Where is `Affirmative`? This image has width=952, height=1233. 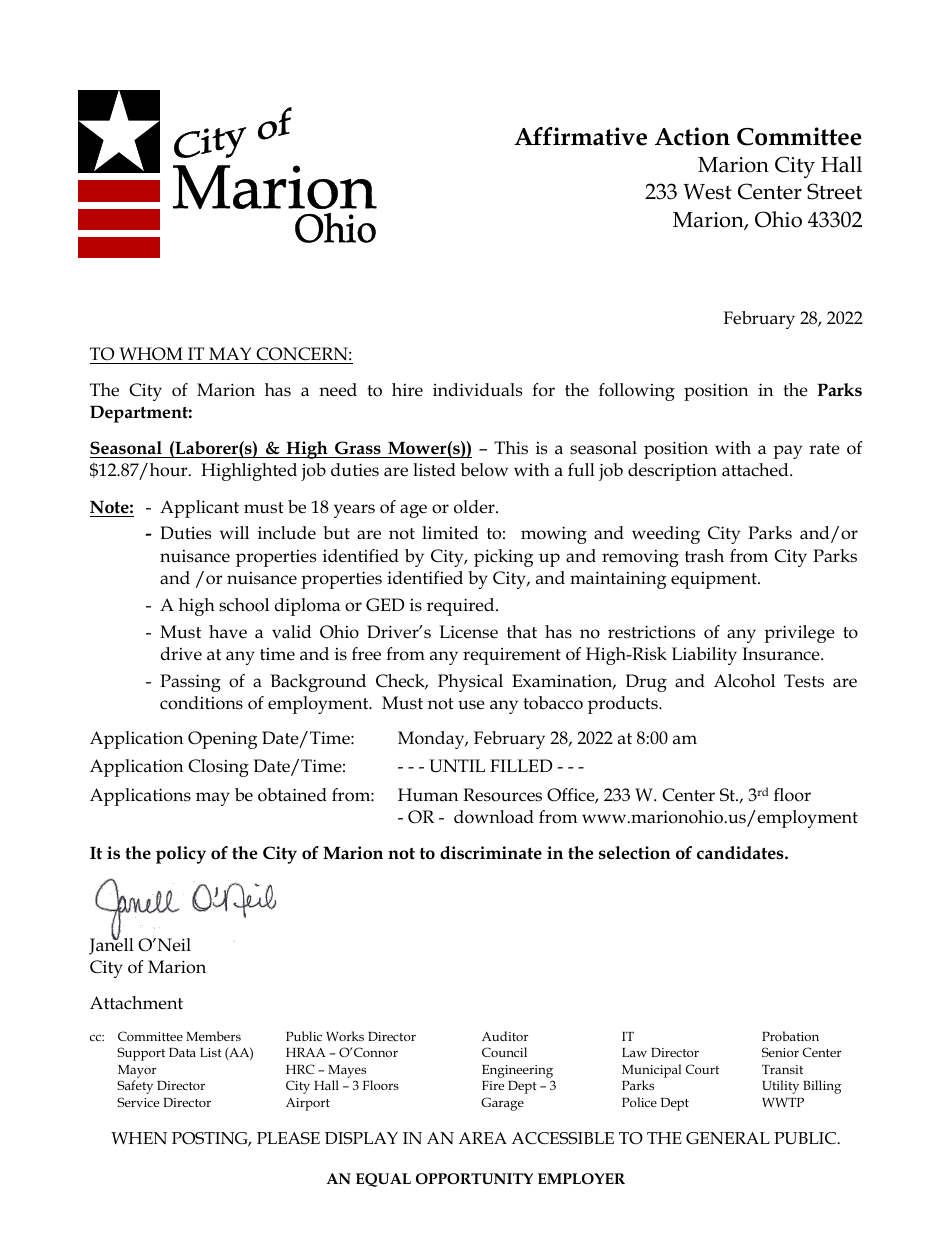 Affirmative is located at coordinates (580, 136).
